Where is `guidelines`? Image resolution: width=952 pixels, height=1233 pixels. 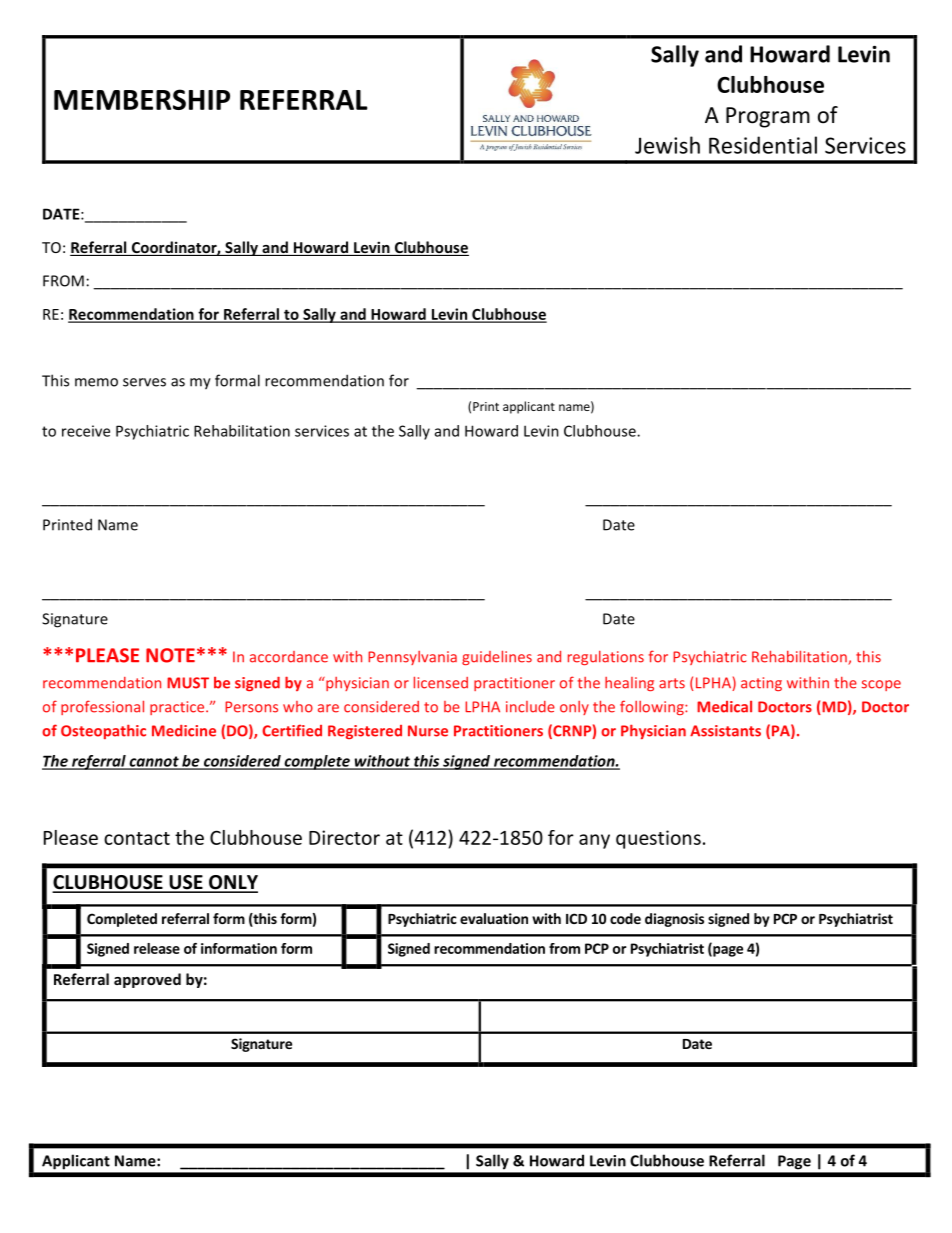 guidelines is located at coordinates (497, 657).
